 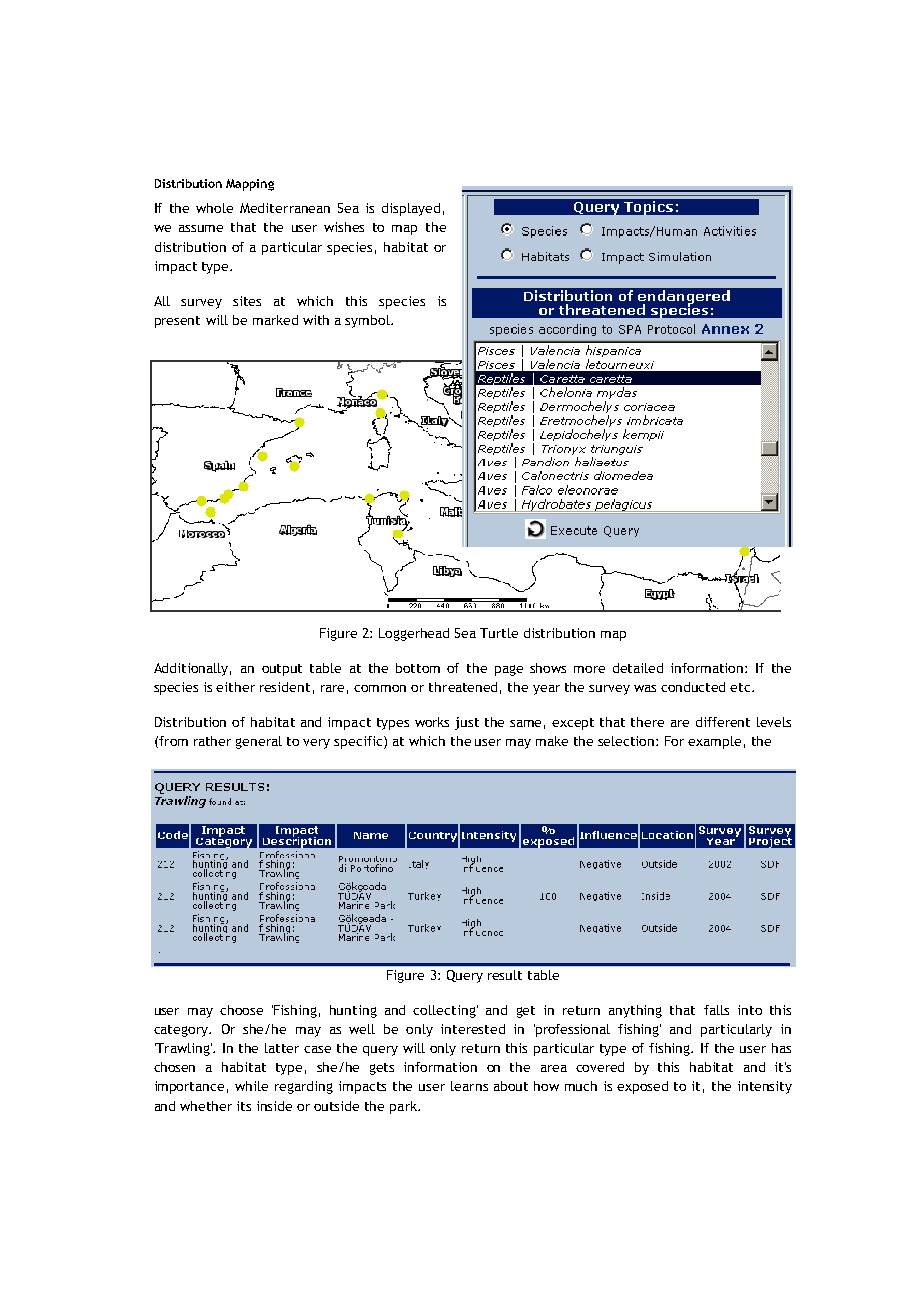 What do you see at coordinates (638, 668) in the screenshot?
I see `detailed` at bounding box center [638, 668].
